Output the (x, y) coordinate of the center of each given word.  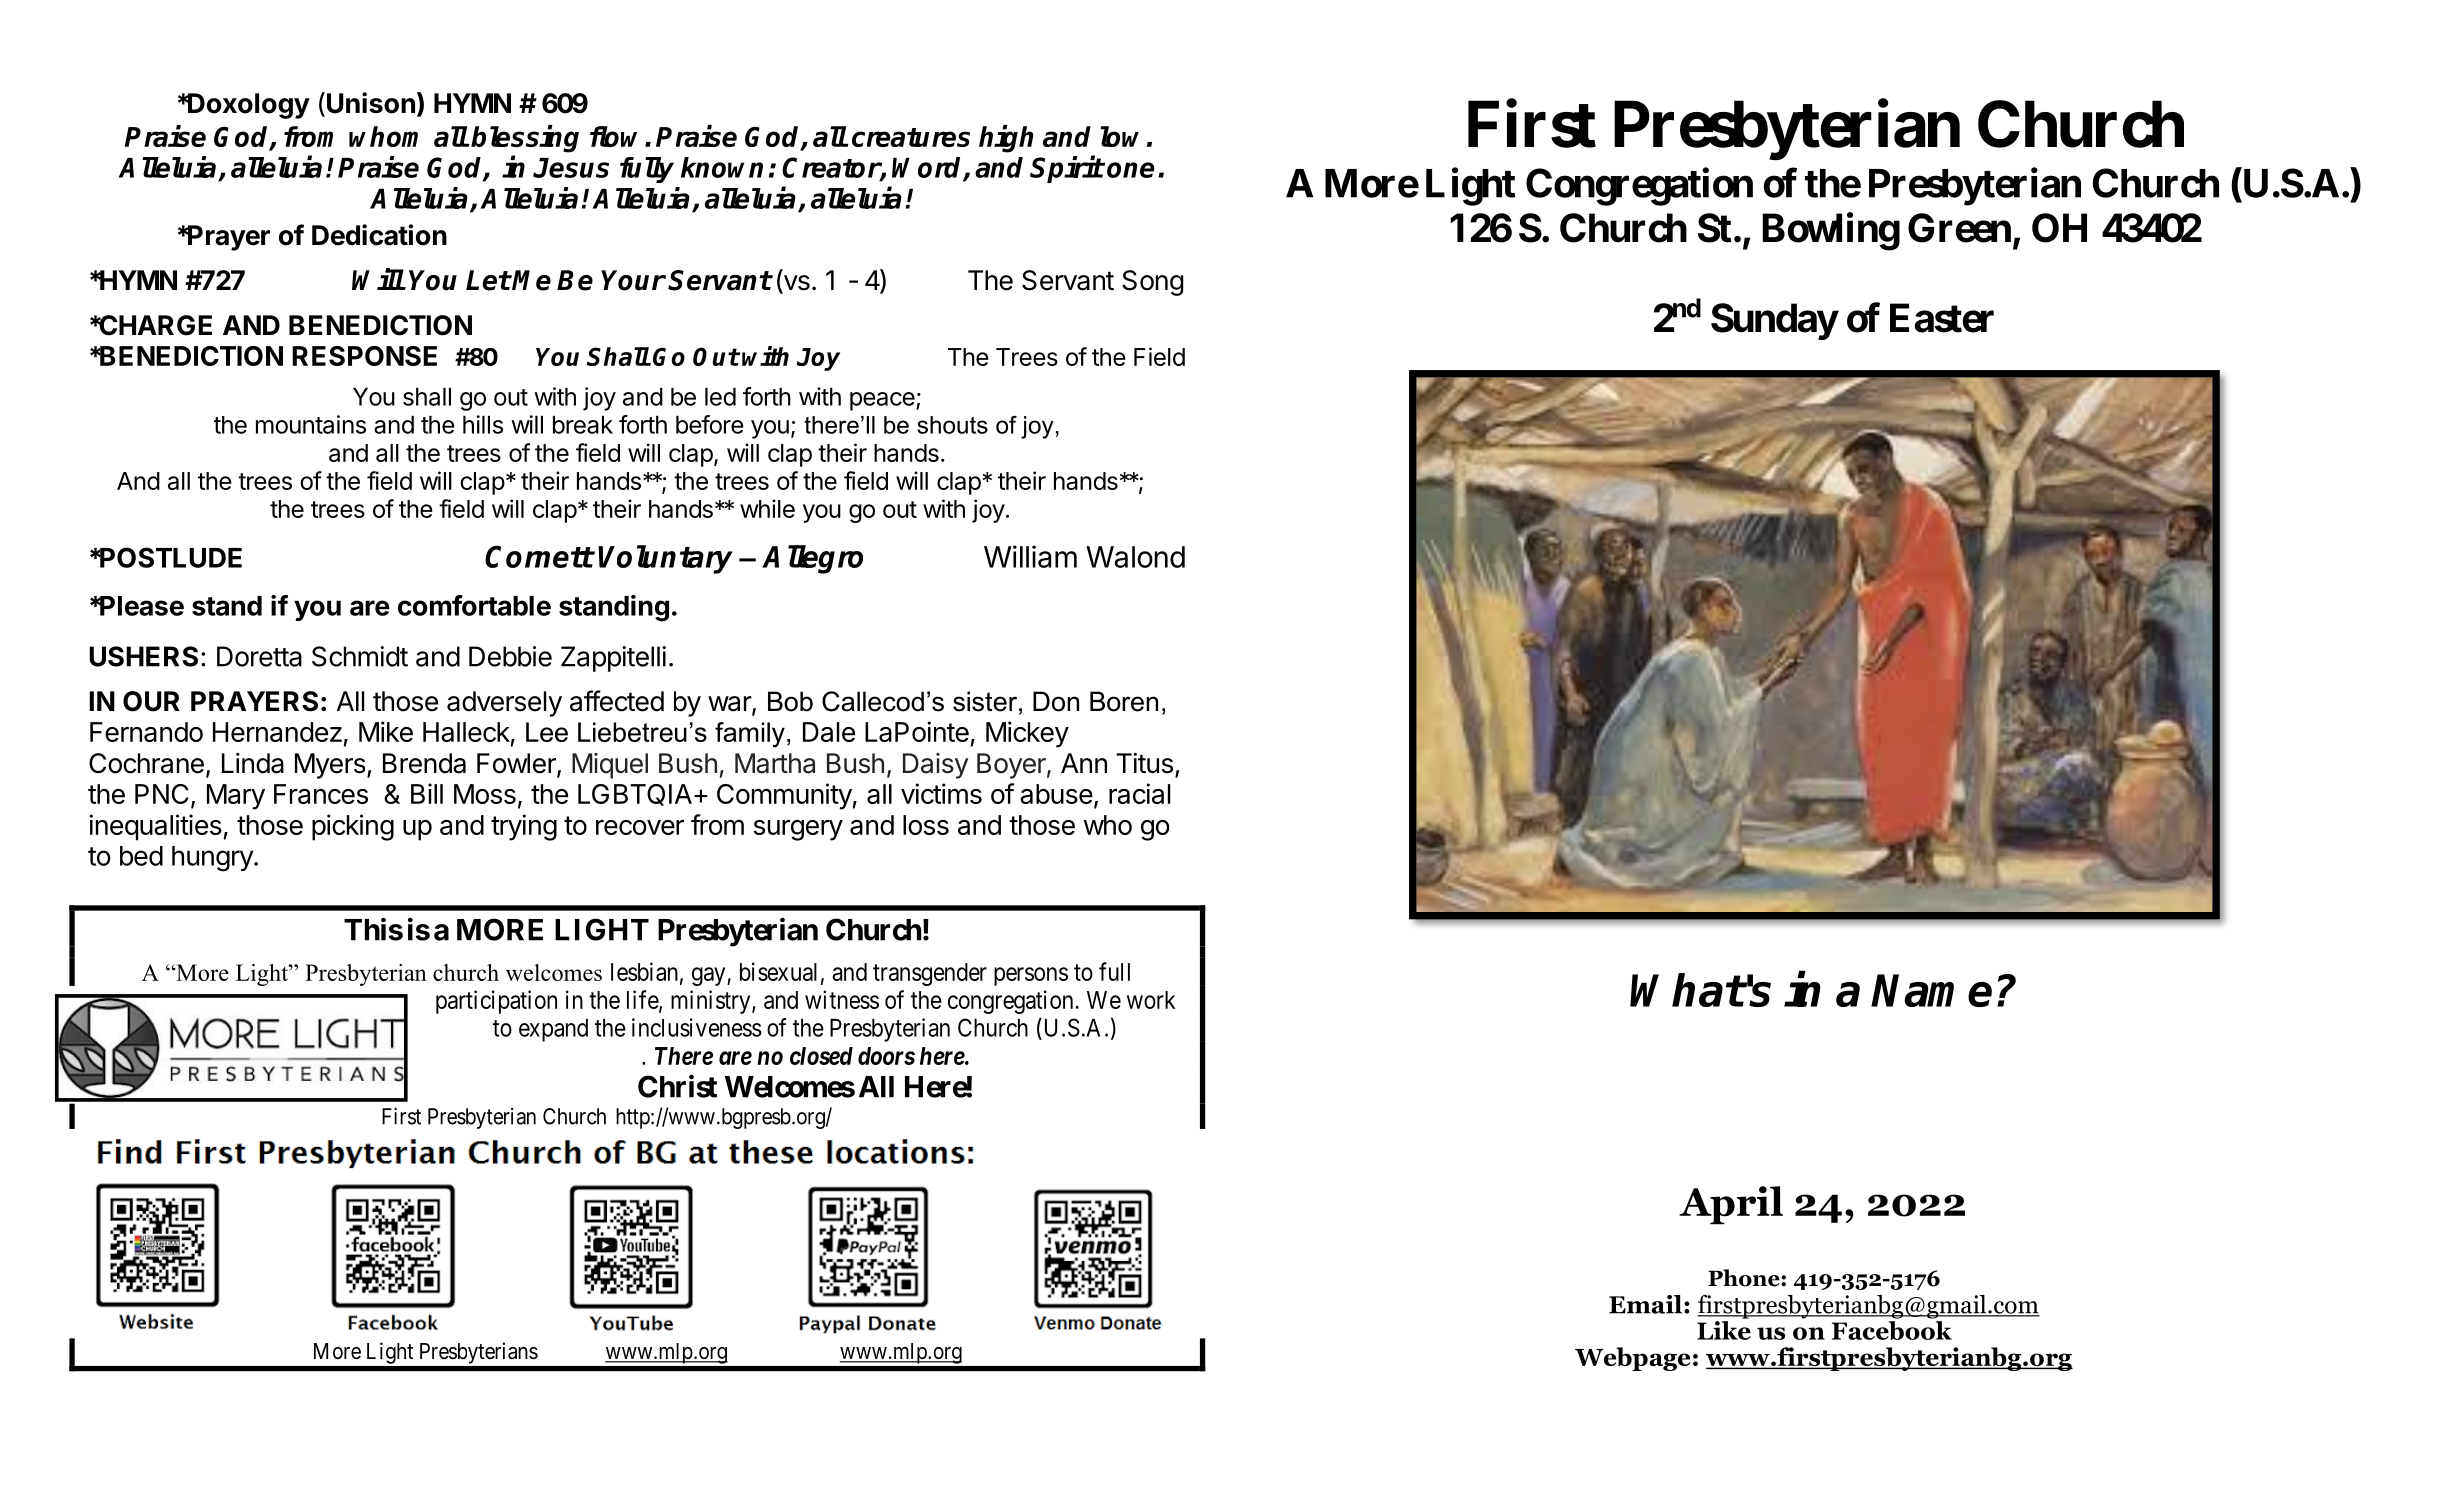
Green (1959, 228)
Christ (677, 1086)
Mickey (1027, 734)
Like (1724, 1330)
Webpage (1632, 1359)
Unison (371, 103)
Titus (1144, 763)
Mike (386, 731)
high (1006, 139)
